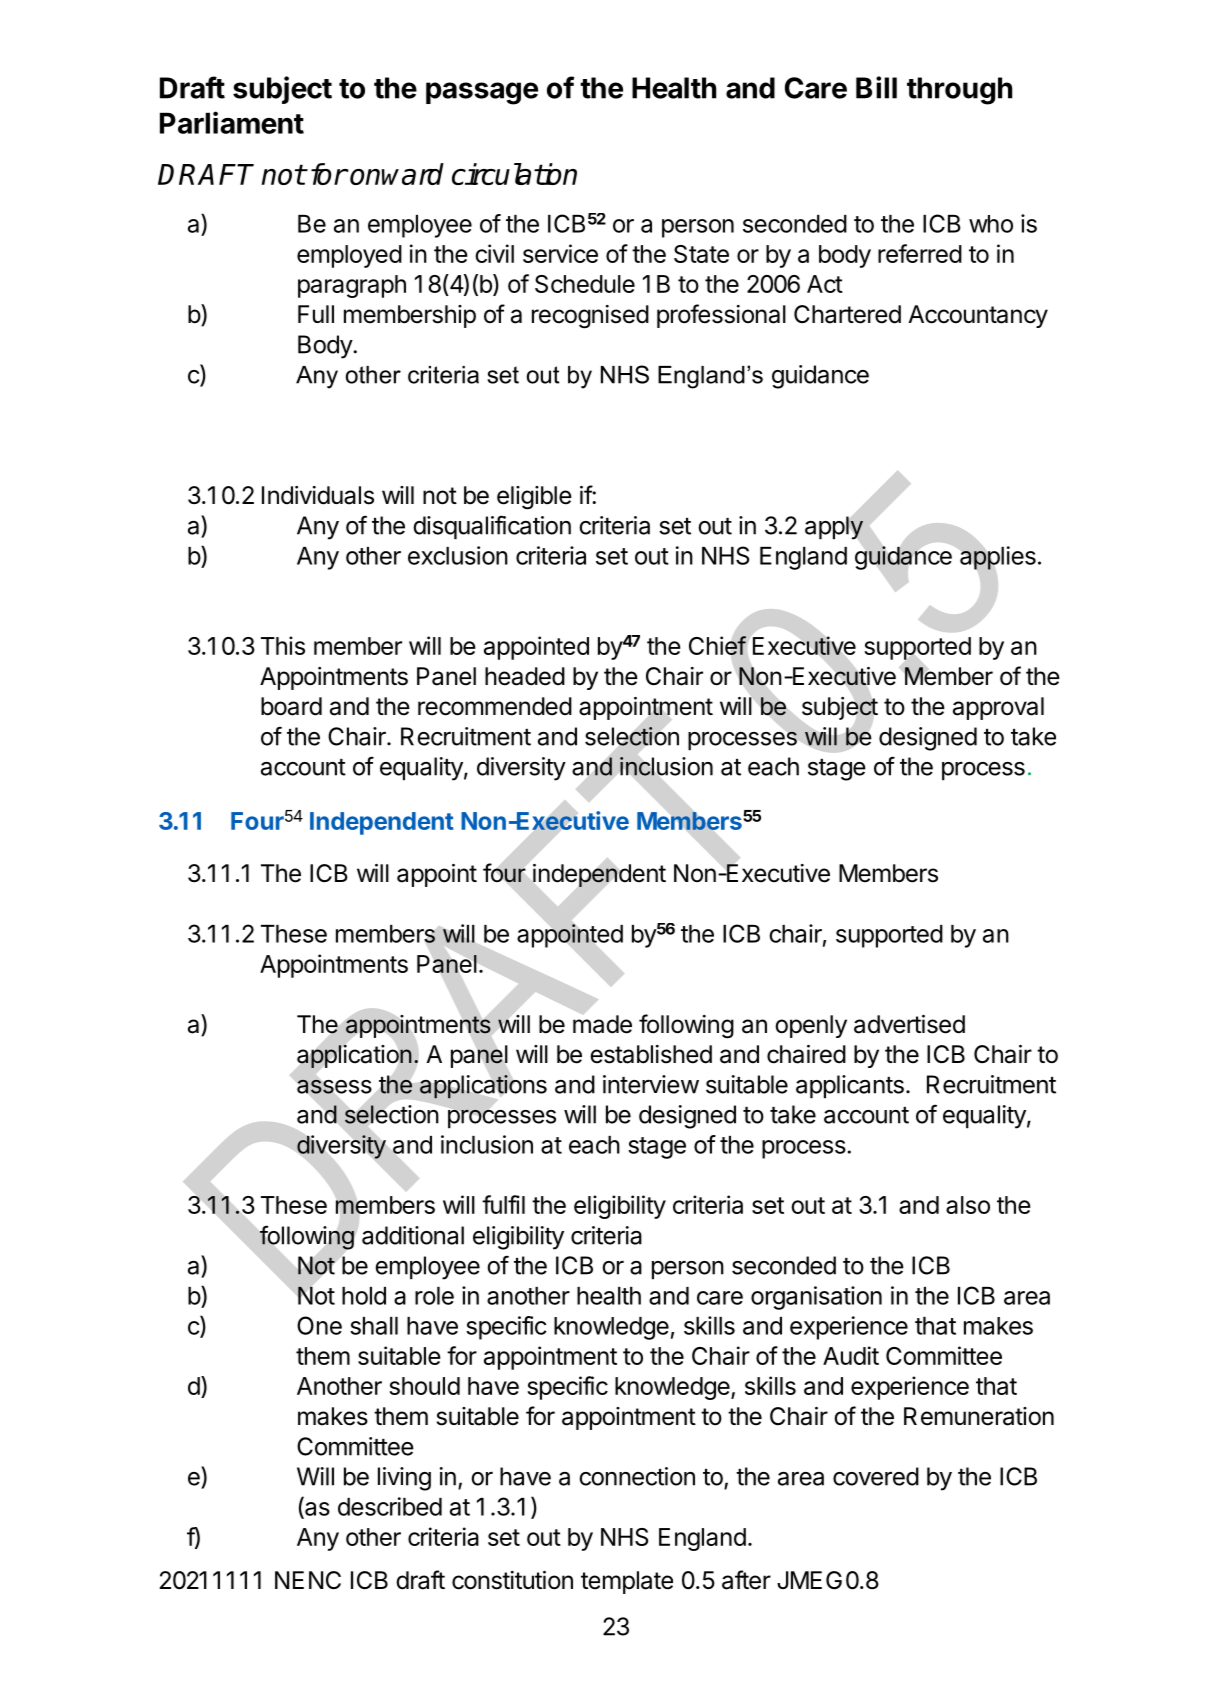 Image resolution: width=1206 pixels, height=1705 pixels. Describe the element at coordinates (291, 706) in the document. I see `board` at that location.
